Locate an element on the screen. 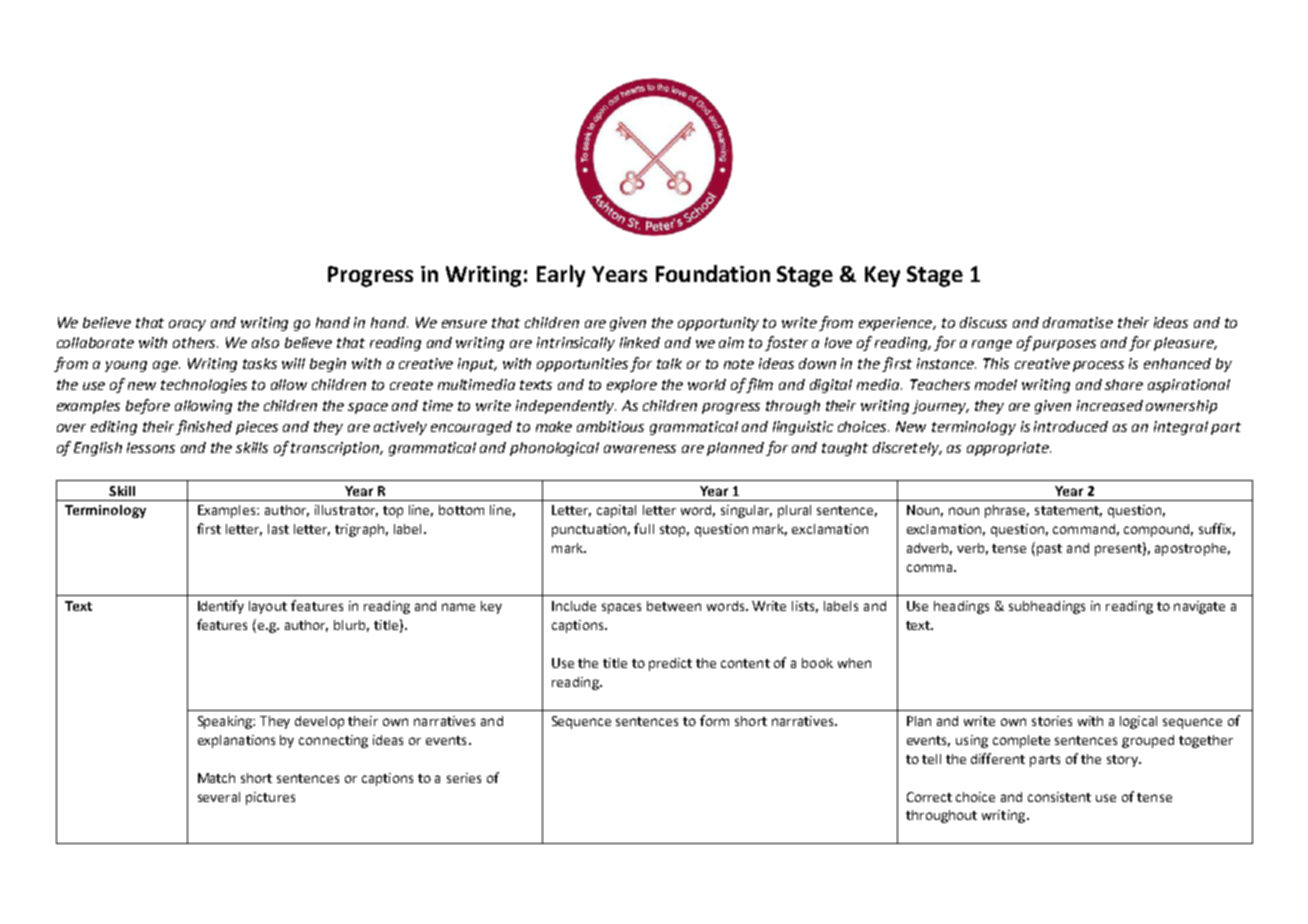 This screenshot has width=1308, height=924. awareness is located at coordinates (640, 449).
